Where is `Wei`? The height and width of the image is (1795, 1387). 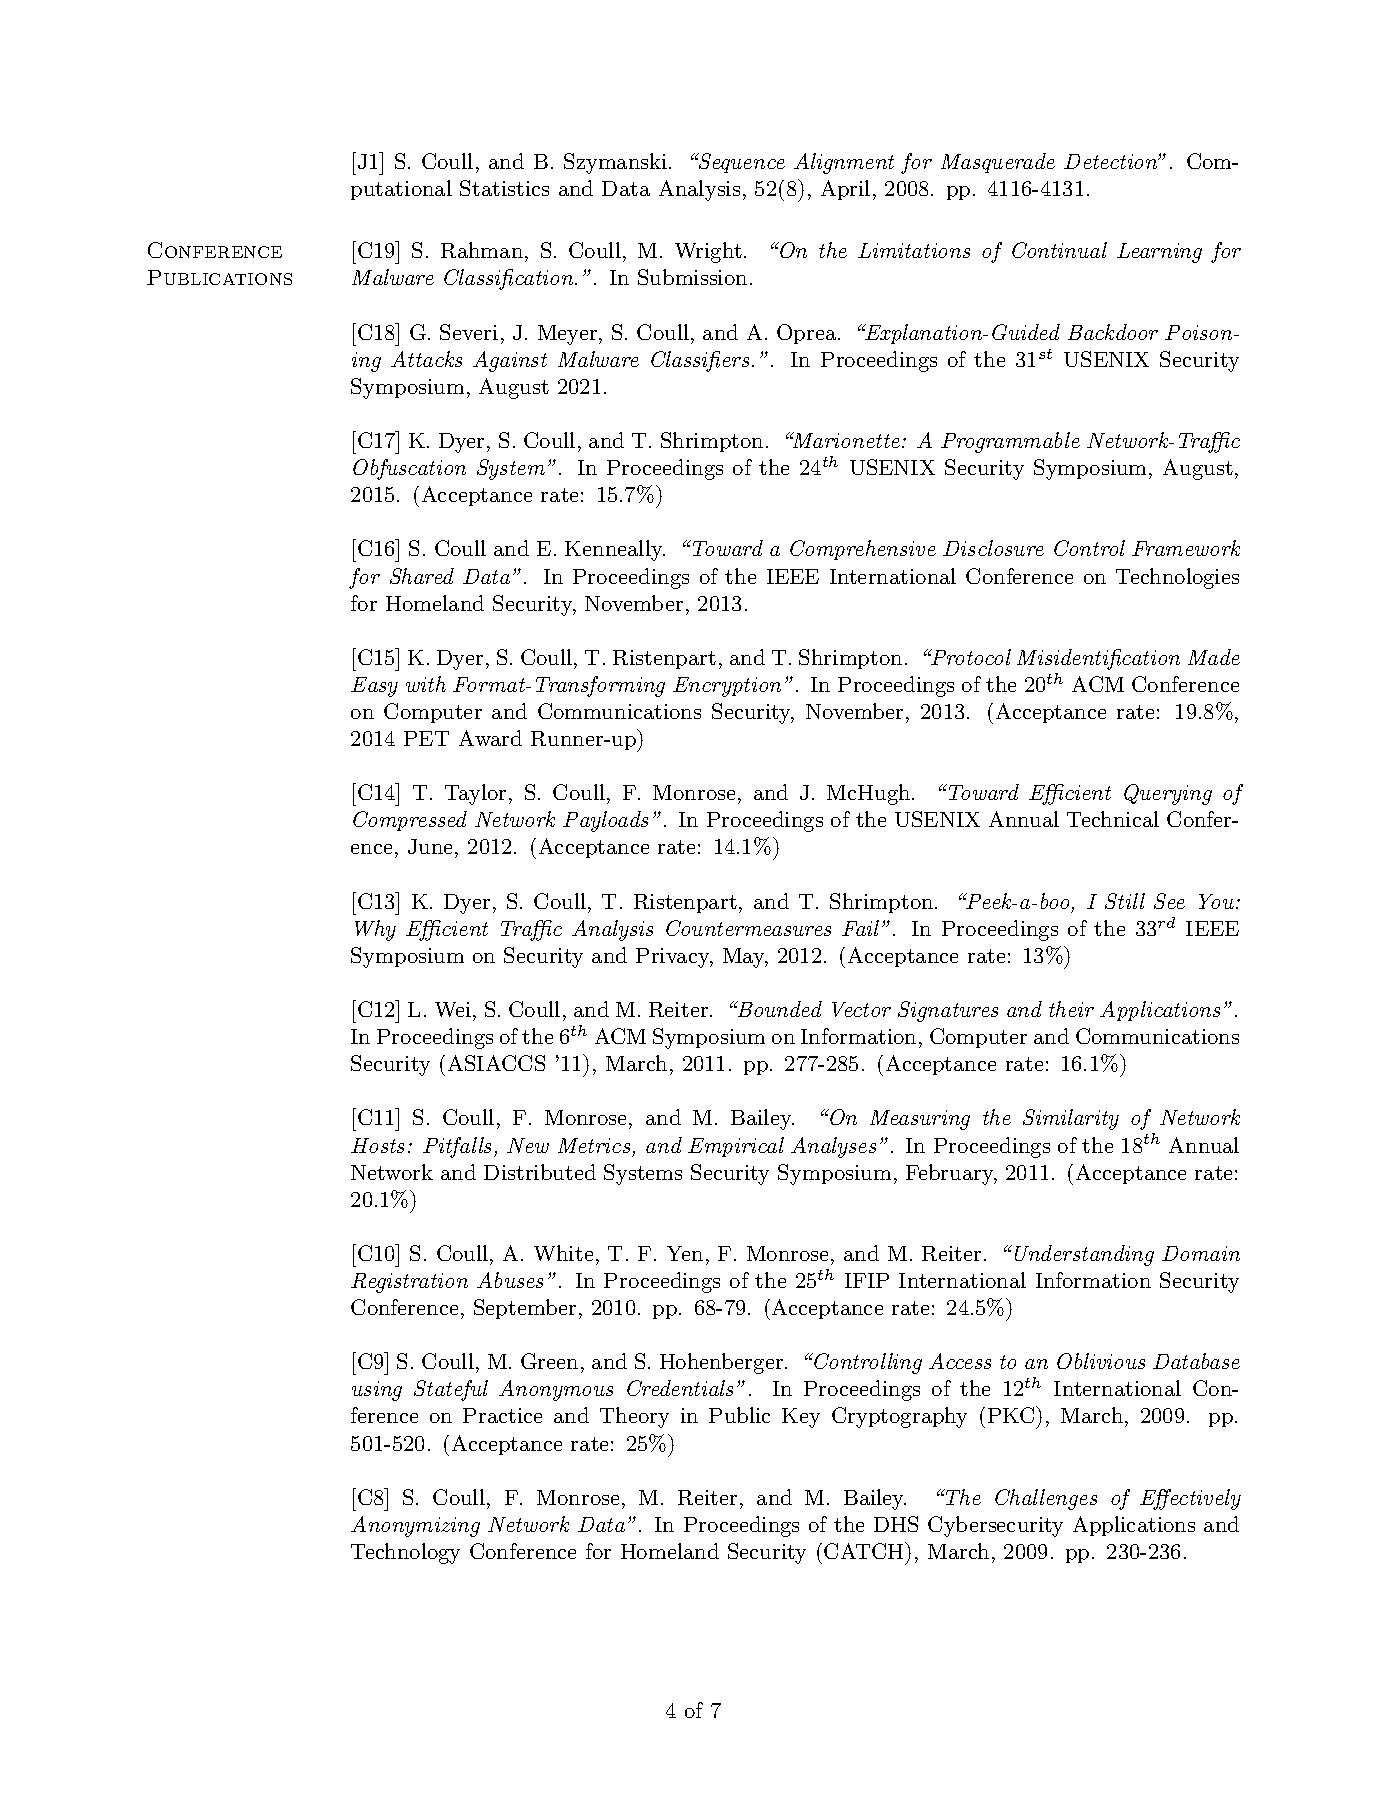
Wei is located at coordinates (453, 1009).
